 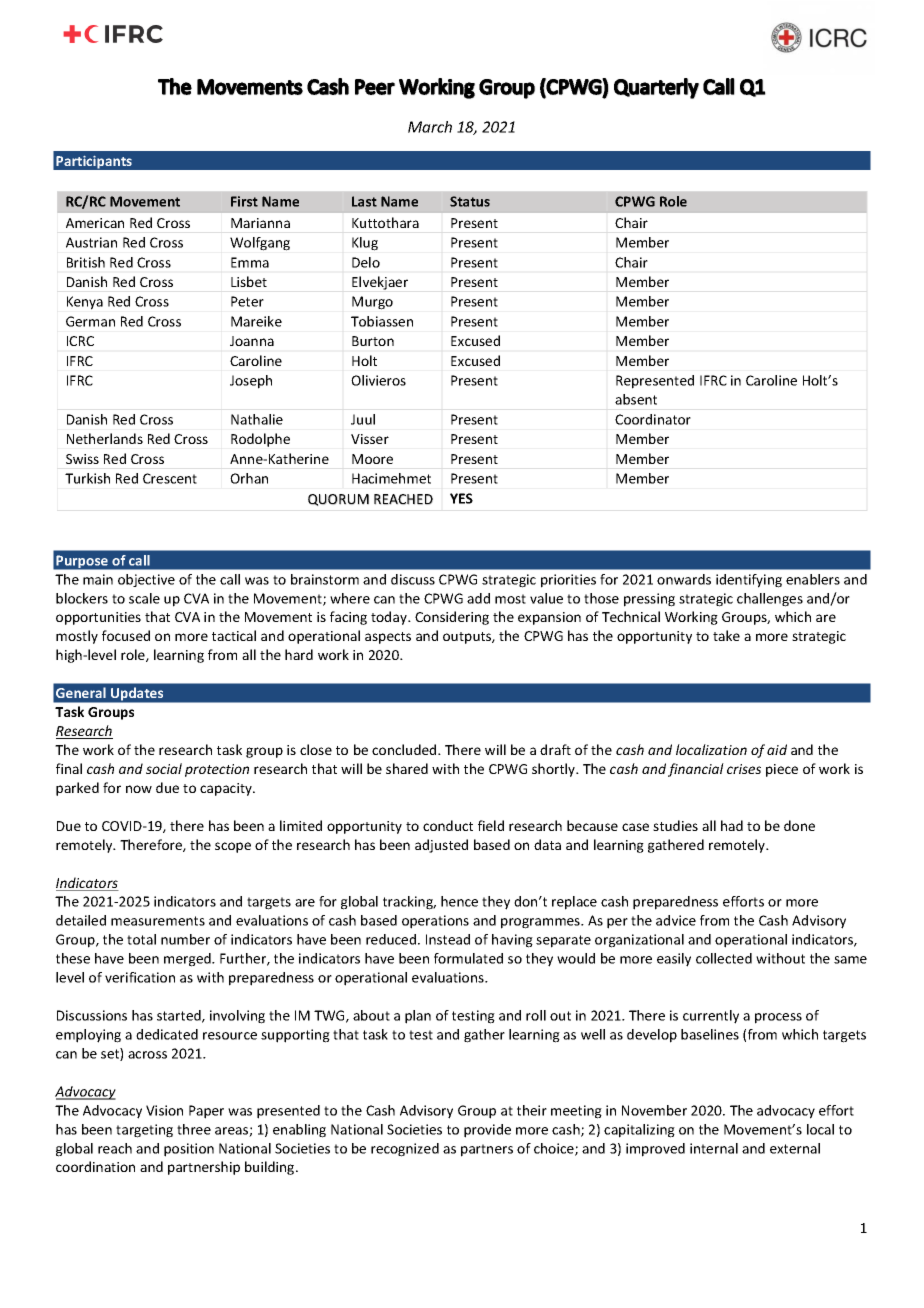 I want to click on March, so click(x=430, y=127).
